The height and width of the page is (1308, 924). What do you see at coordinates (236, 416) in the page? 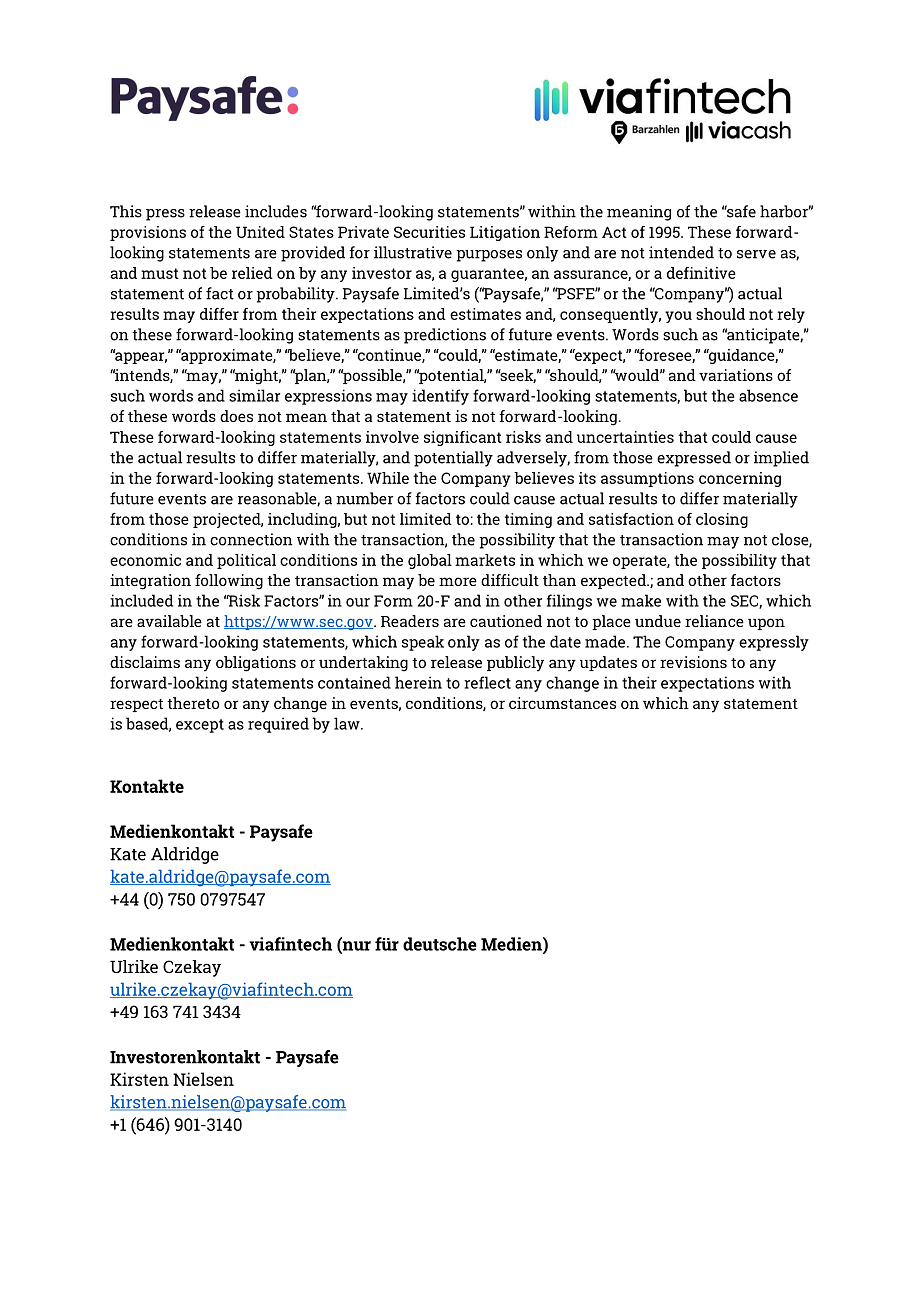
I see `does` at bounding box center [236, 416].
